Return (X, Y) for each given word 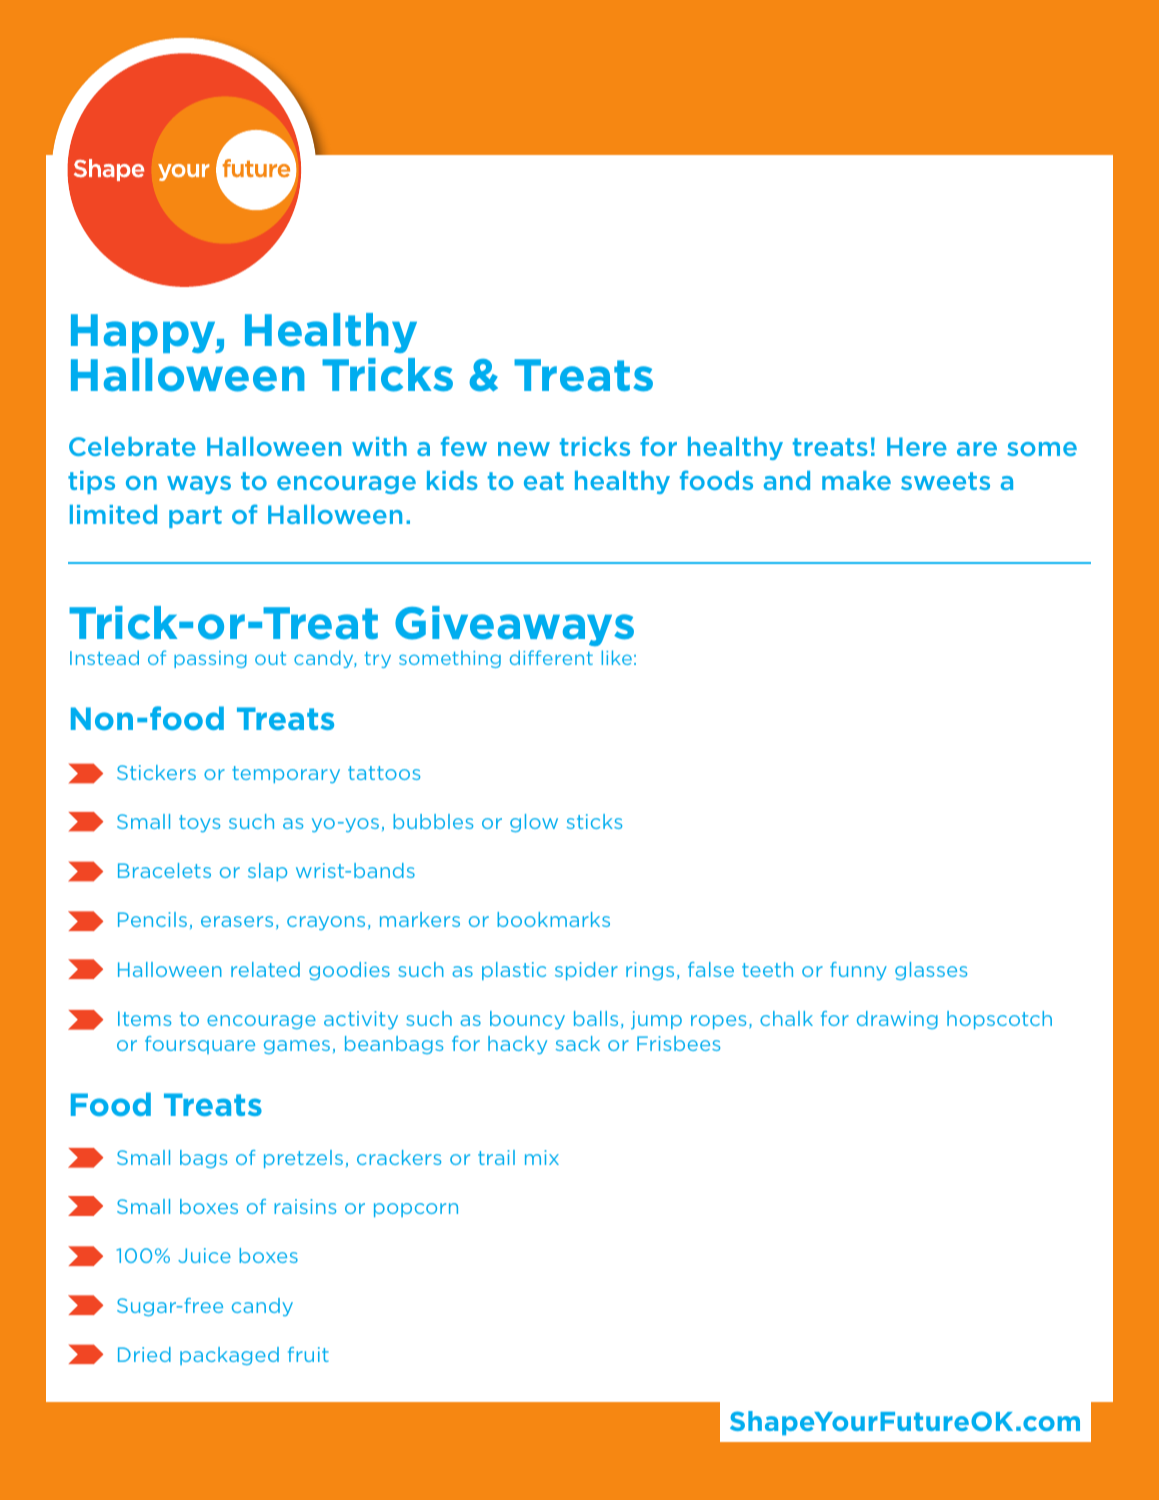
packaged (229, 1356)
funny (858, 971)
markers (420, 919)
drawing (897, 1020)
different (551, 657)
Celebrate (132, 446)
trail (496, 1157)
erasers (237, 921)
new (524, 449)
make (856, 480)
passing (210, 659)
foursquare (200, 1045)
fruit (308, 1354)
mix (542, 1157)
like (617, 657)
